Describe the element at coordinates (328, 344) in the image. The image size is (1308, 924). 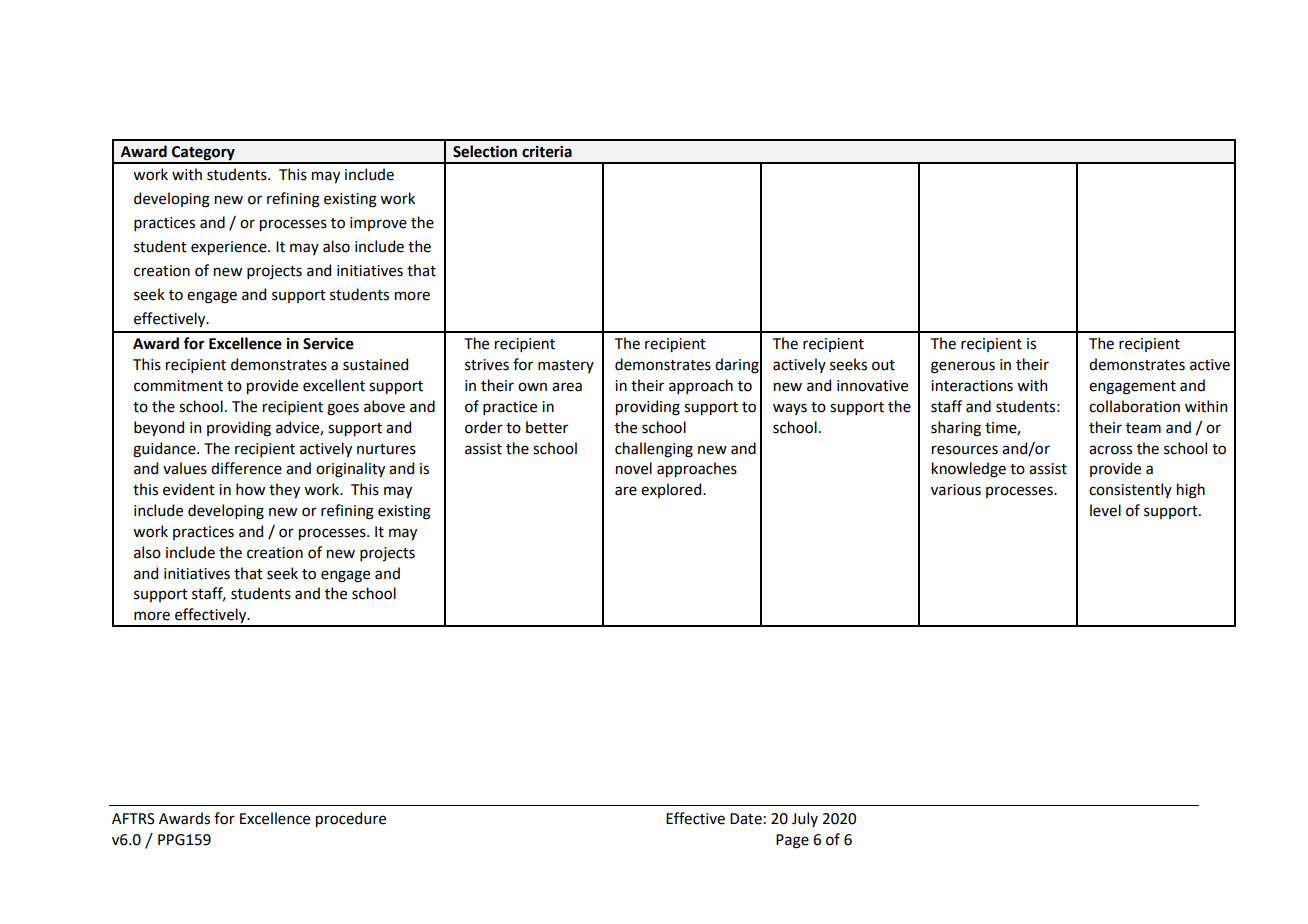
I see `Service` at that location.
